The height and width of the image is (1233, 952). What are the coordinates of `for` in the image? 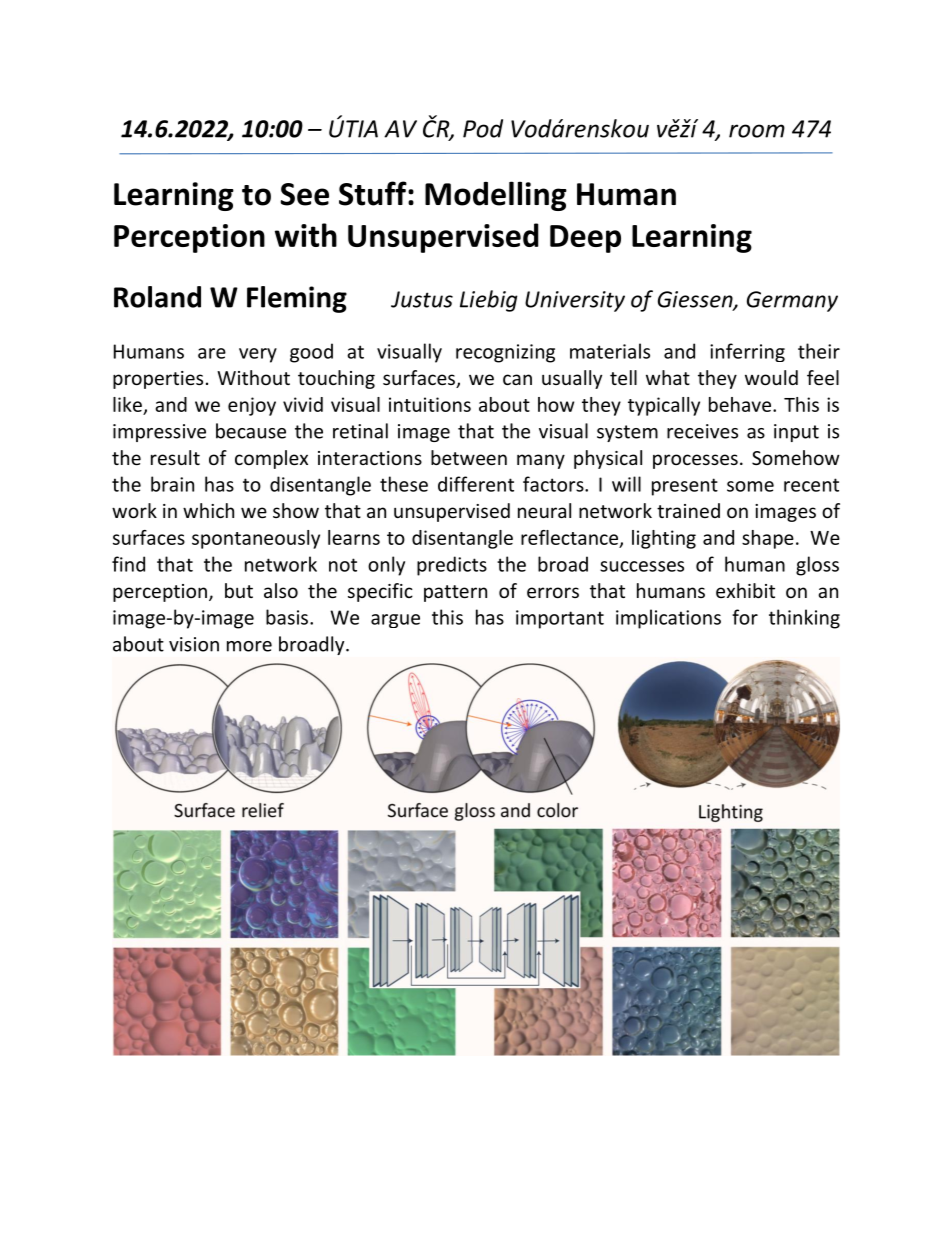 It's located at (745, 617).
